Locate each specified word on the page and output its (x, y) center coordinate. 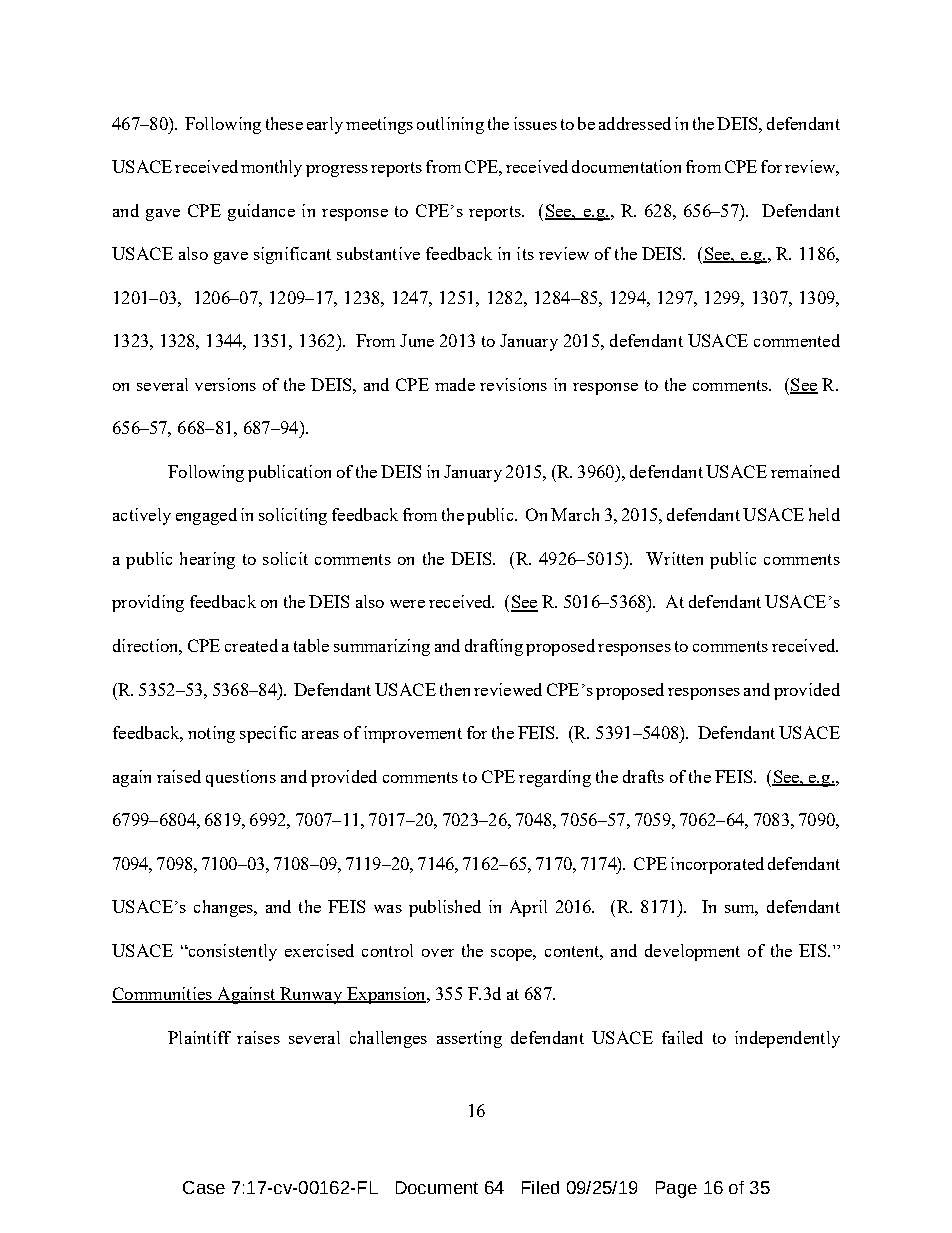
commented (797, 340)
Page (676, 1189)
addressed (635, 123)
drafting (494, 647)
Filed (540, 1187)
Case (204, 1187)
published (445, 908)
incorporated (717, 865)
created (251, 645)
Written (674, 558)
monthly (271, 168)
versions (225, 384)
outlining (450, 125)
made (455, 384)
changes (224, 908)
